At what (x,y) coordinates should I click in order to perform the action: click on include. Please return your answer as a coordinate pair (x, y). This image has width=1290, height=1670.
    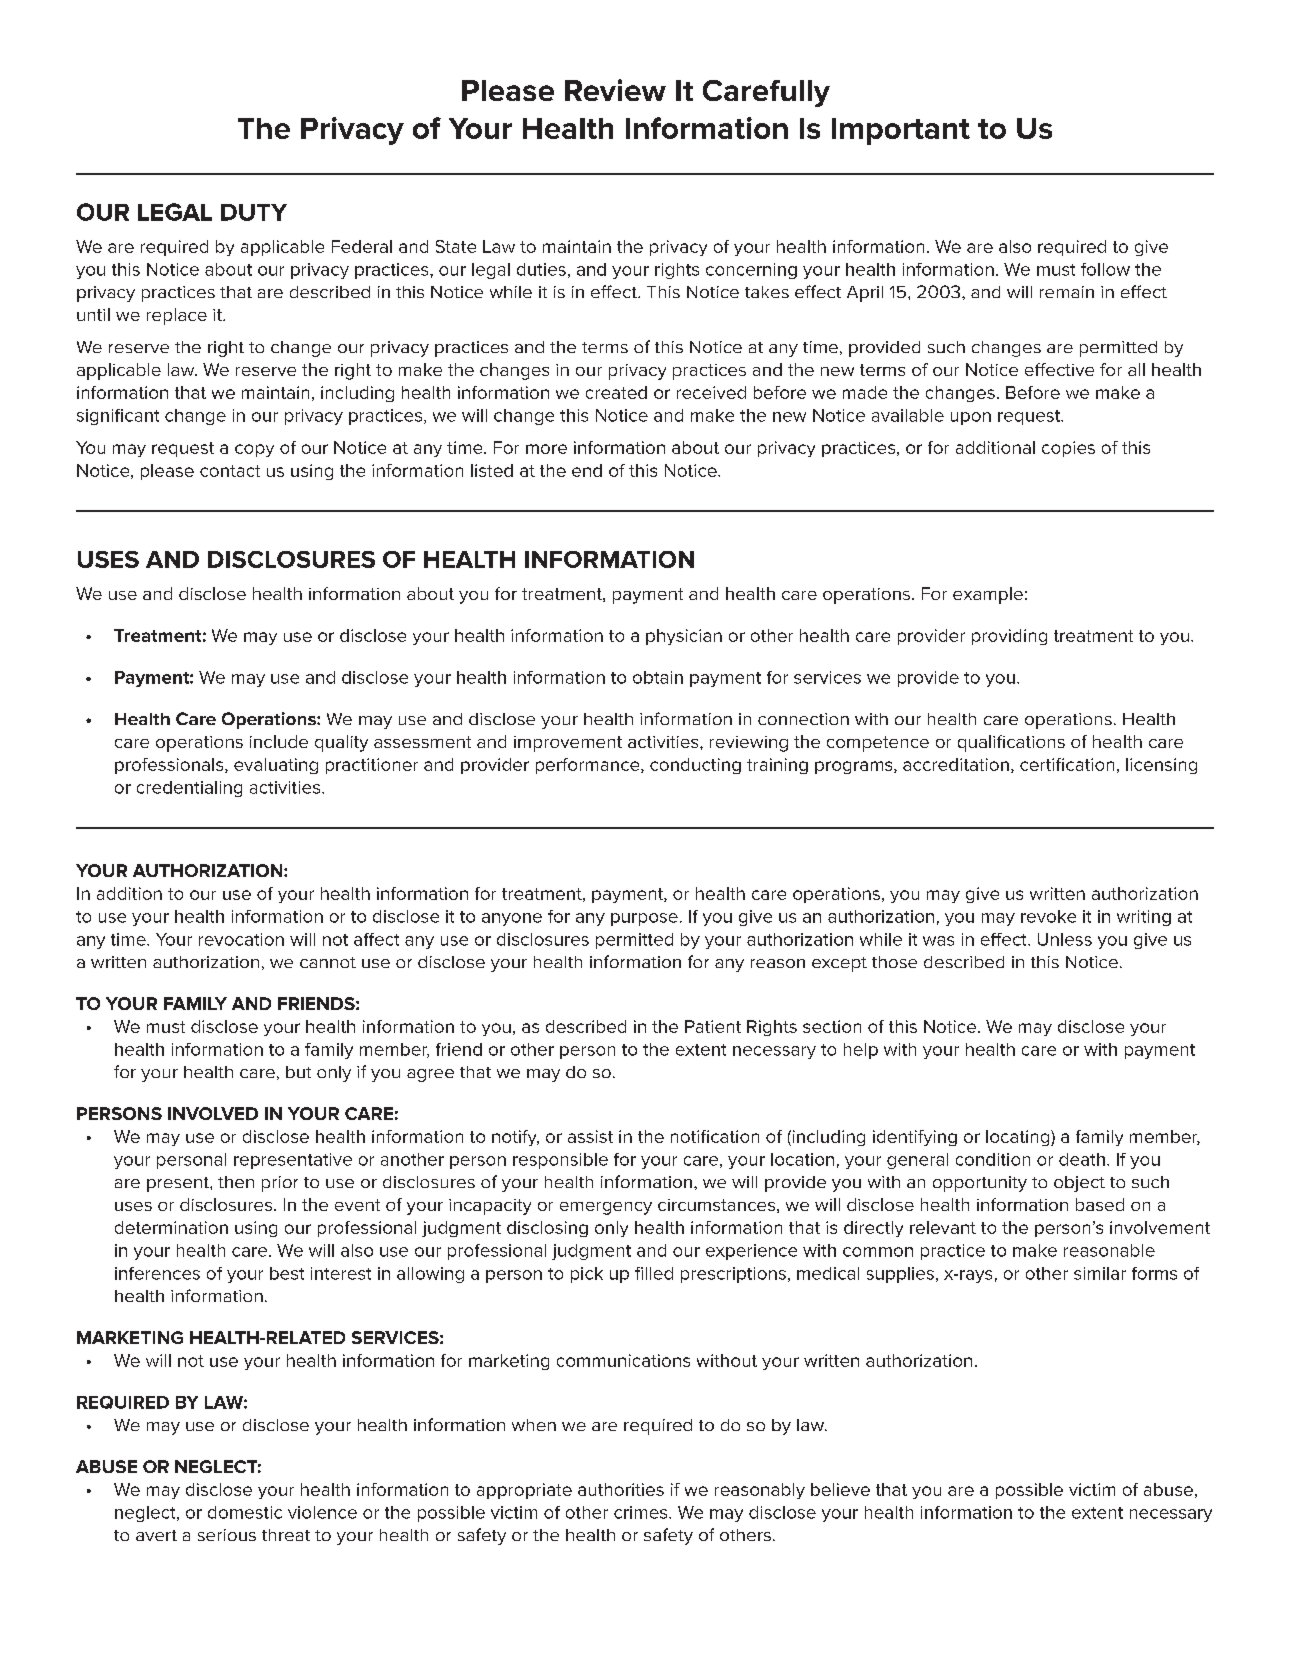
    Looking at the image, I should click on (279, 741).
